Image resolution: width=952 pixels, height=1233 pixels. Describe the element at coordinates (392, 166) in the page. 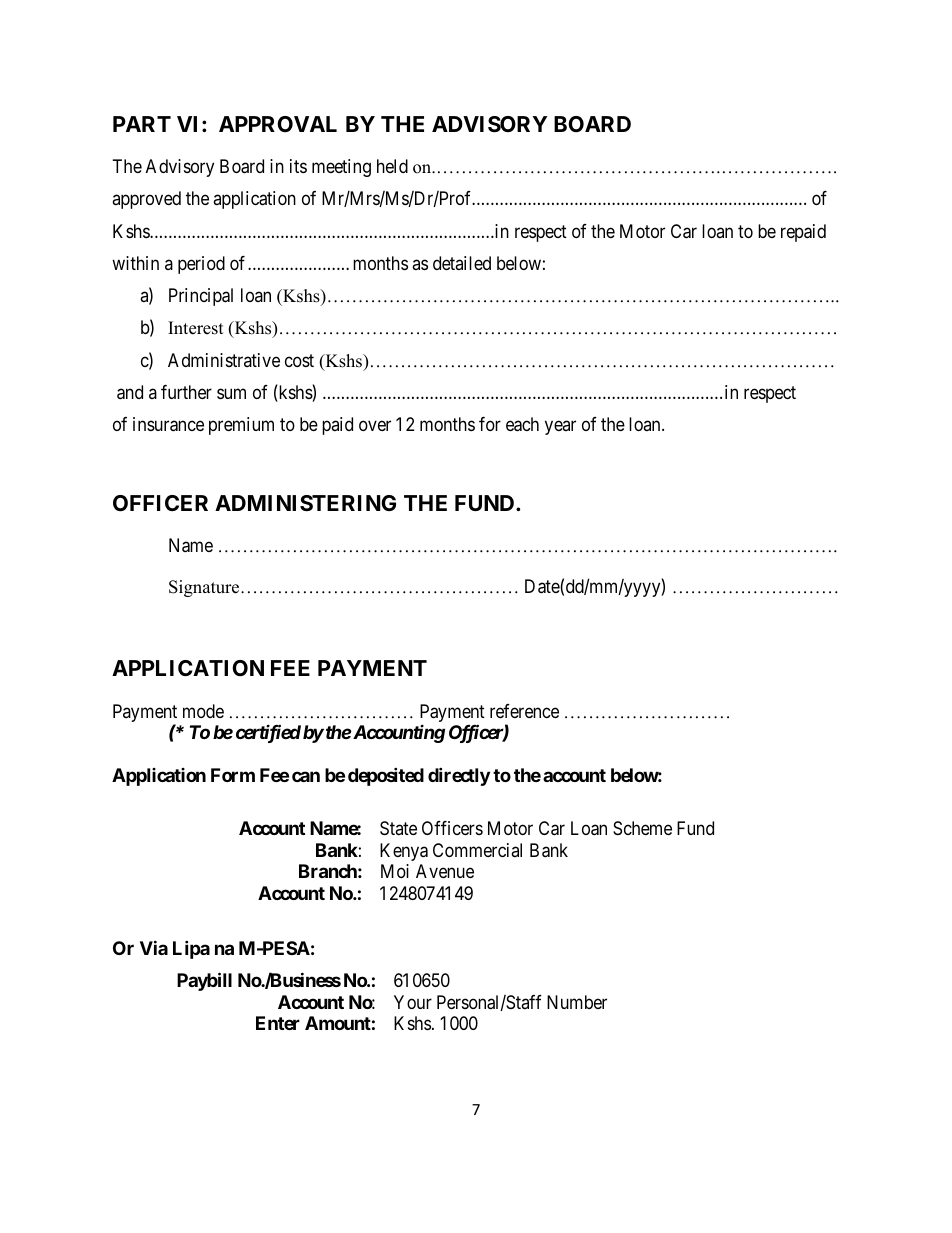

I see `held` at that location.
